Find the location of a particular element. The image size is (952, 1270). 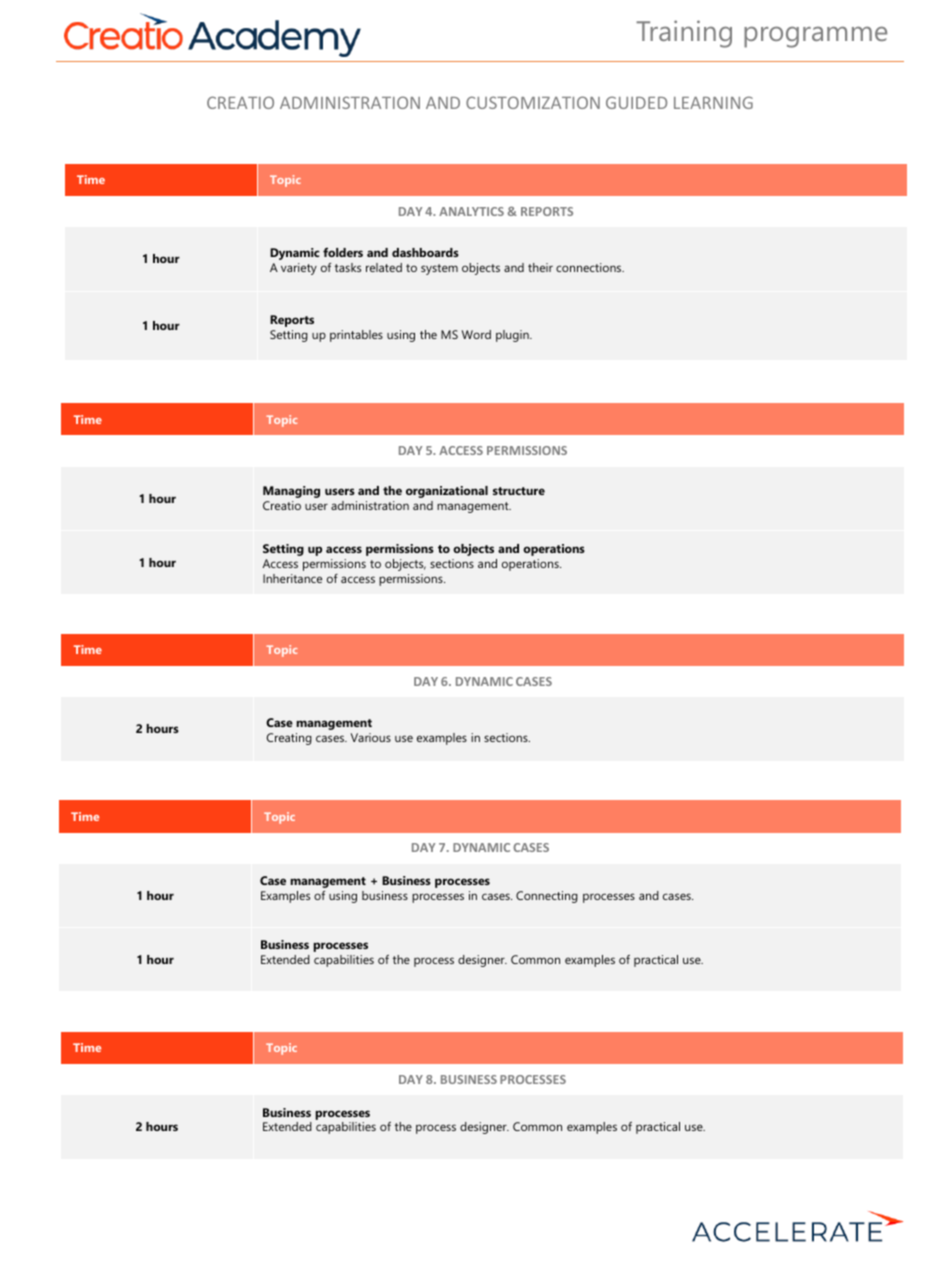

Connecting is located at coordinates (547, 897).
